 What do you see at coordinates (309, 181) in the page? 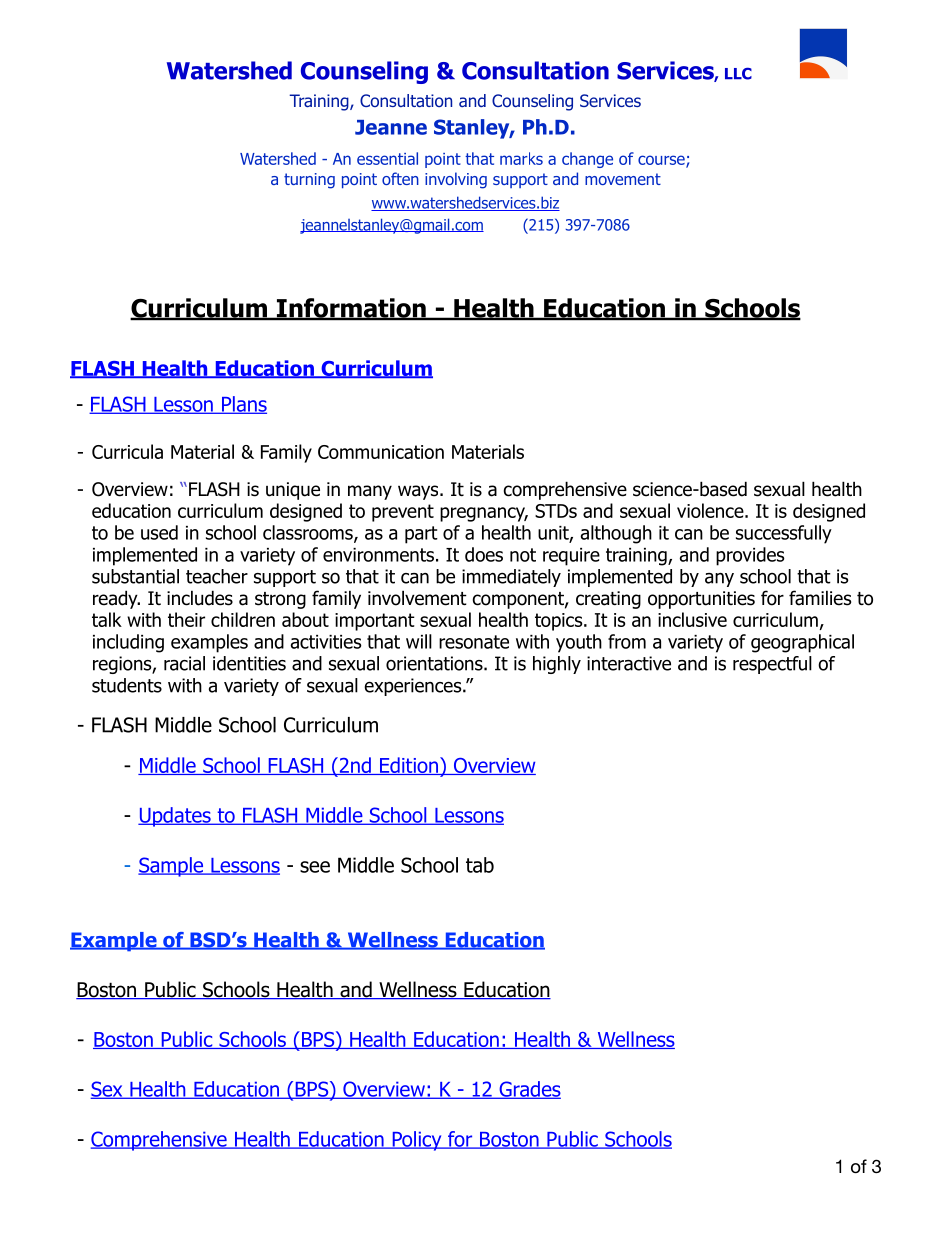
I see `turning` at bounding box center [309, 181].
